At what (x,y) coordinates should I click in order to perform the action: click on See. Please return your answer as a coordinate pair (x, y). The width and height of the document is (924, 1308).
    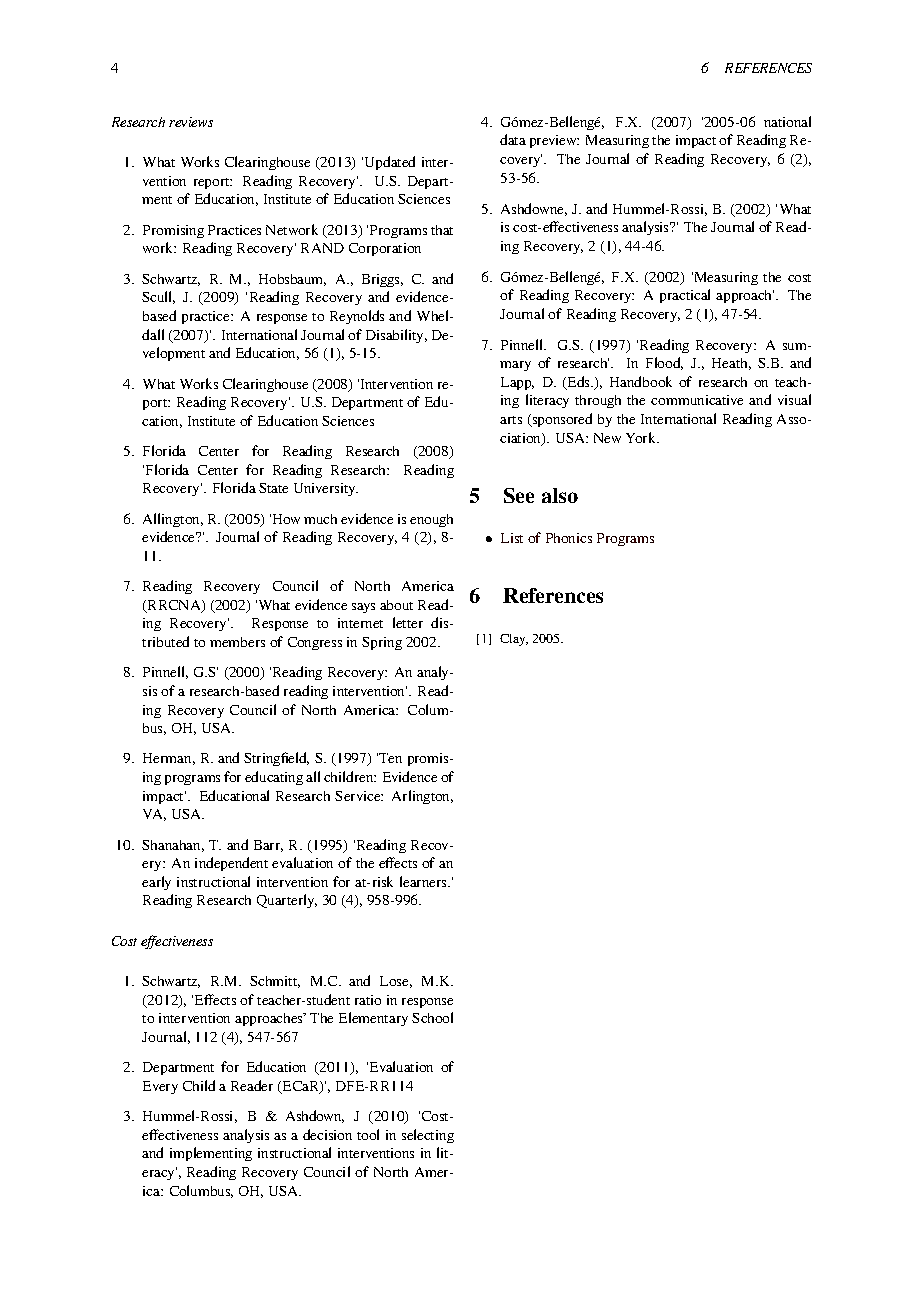
    Looking at the image, I should click on (519, 495).
